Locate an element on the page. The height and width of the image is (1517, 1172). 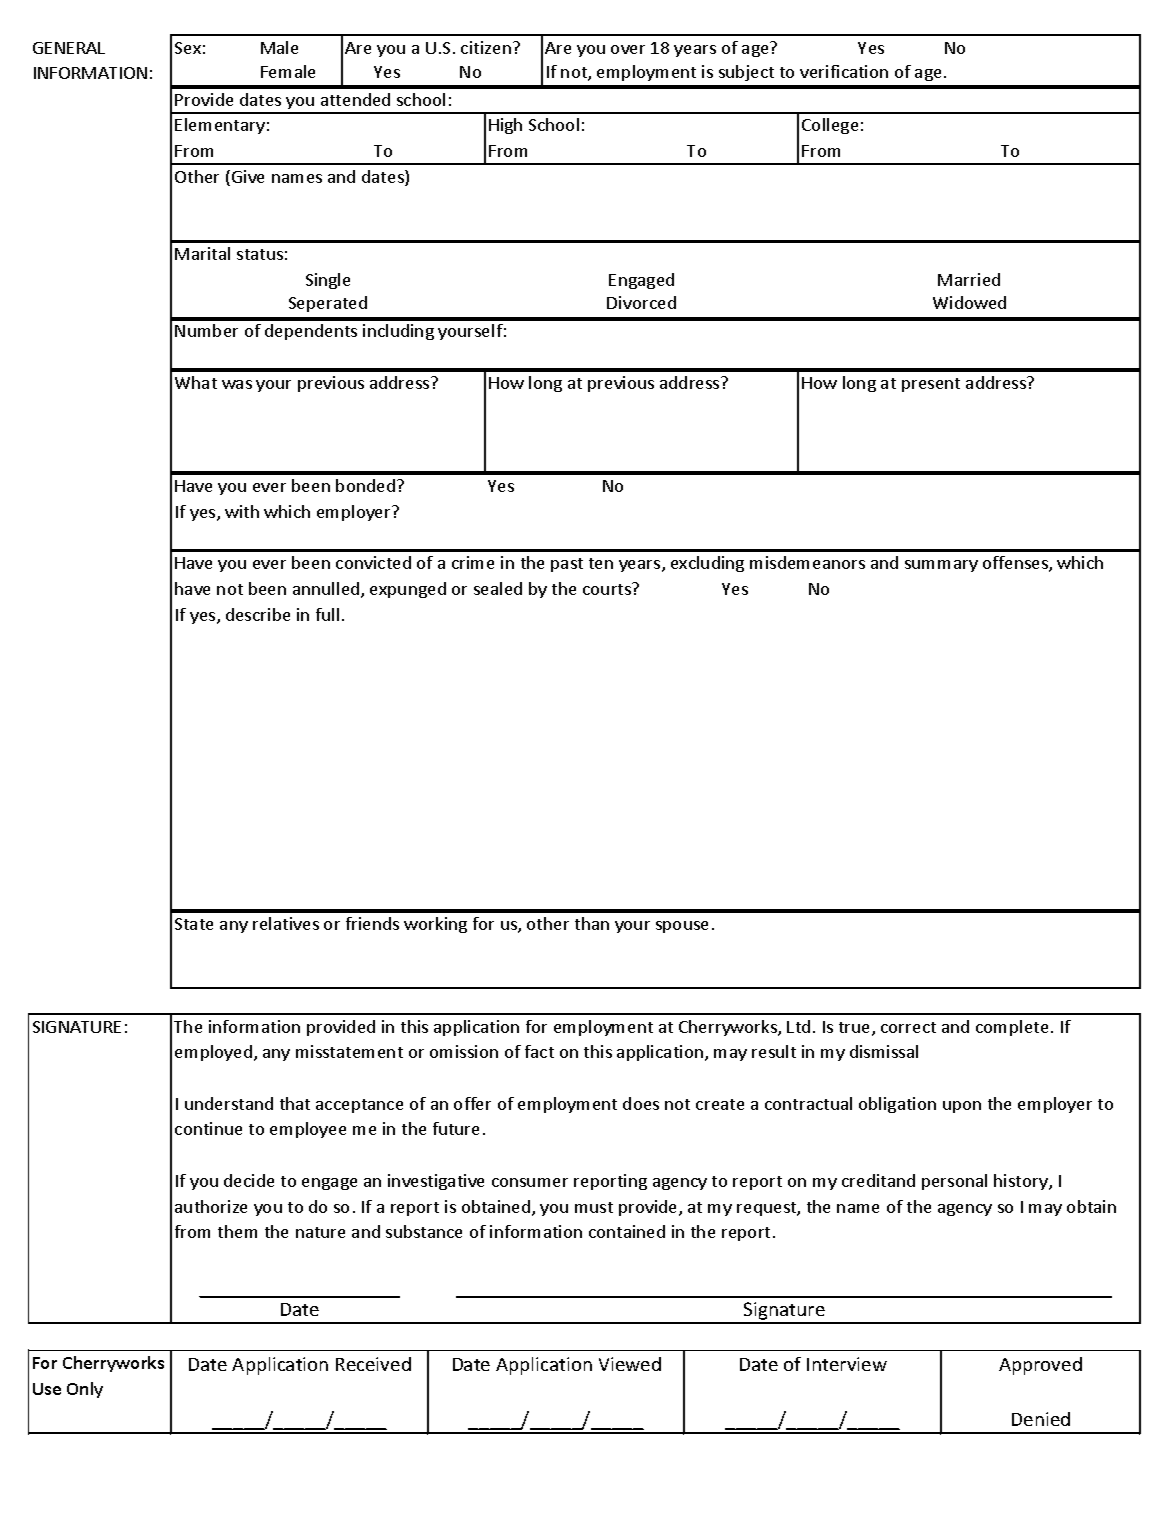
verification is located at coordinates (844, 71).
